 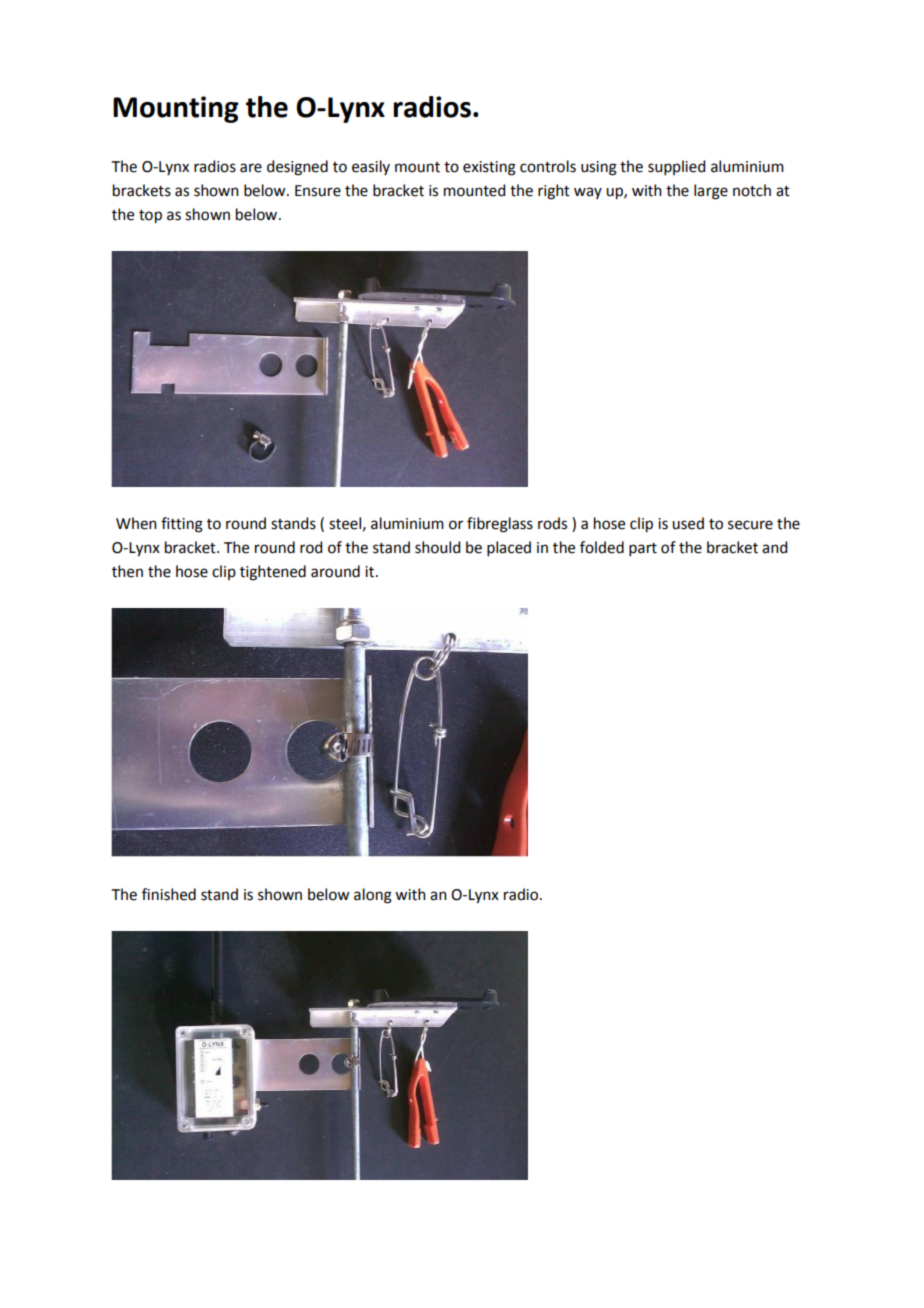 I want to click on part, so click(x=643, y=549).
